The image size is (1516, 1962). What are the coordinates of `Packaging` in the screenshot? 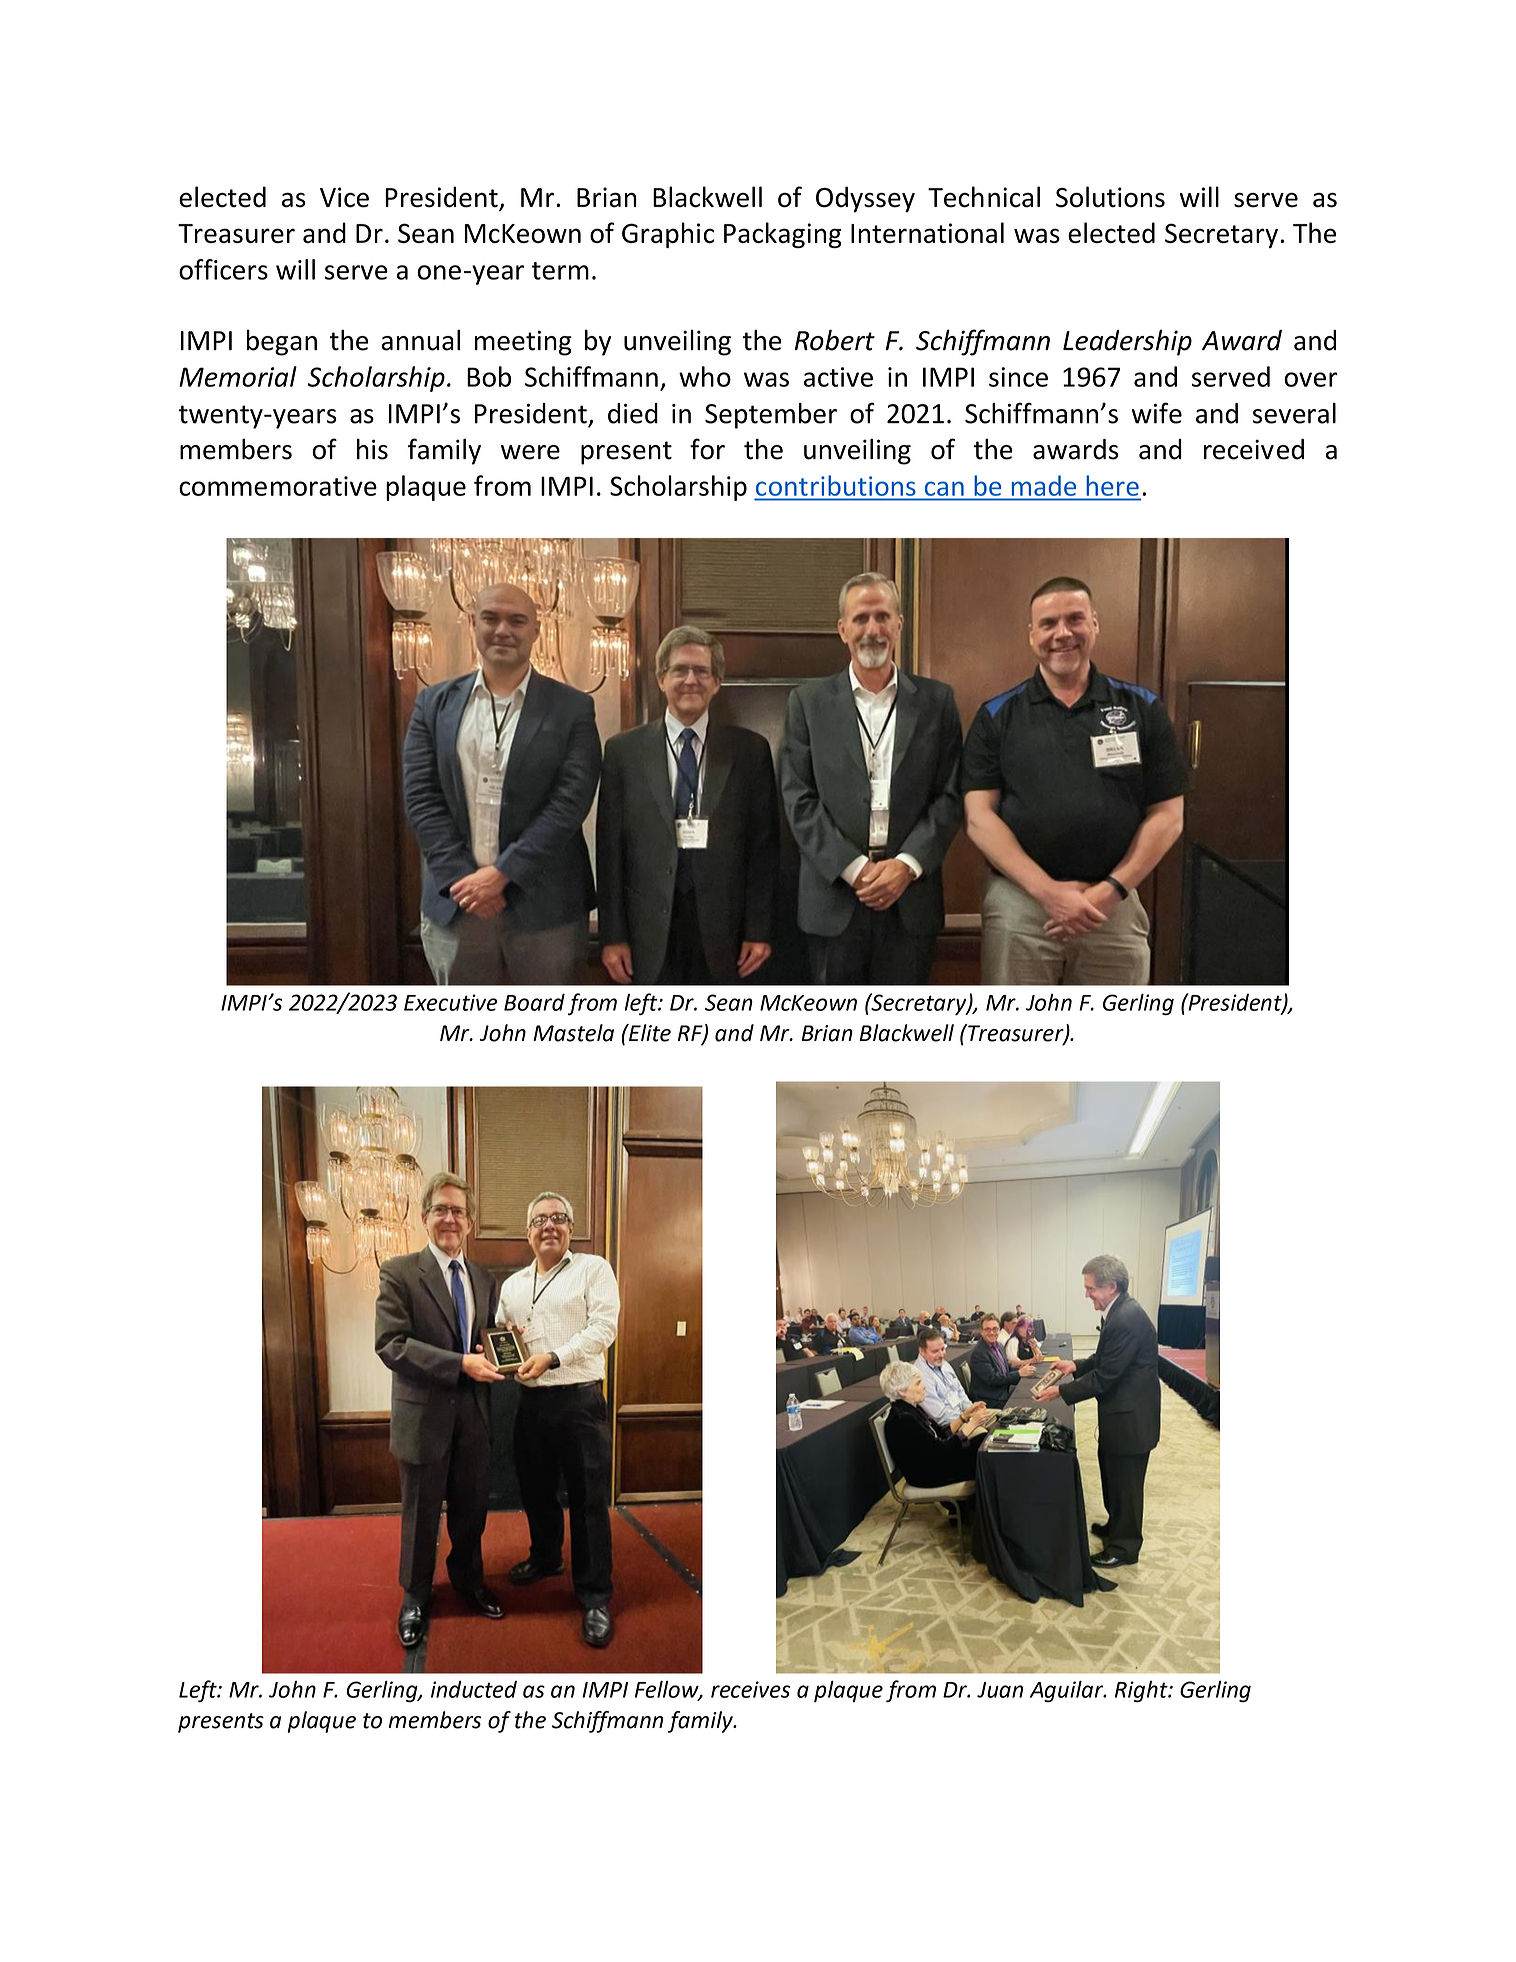 It's located at (783, 235).
